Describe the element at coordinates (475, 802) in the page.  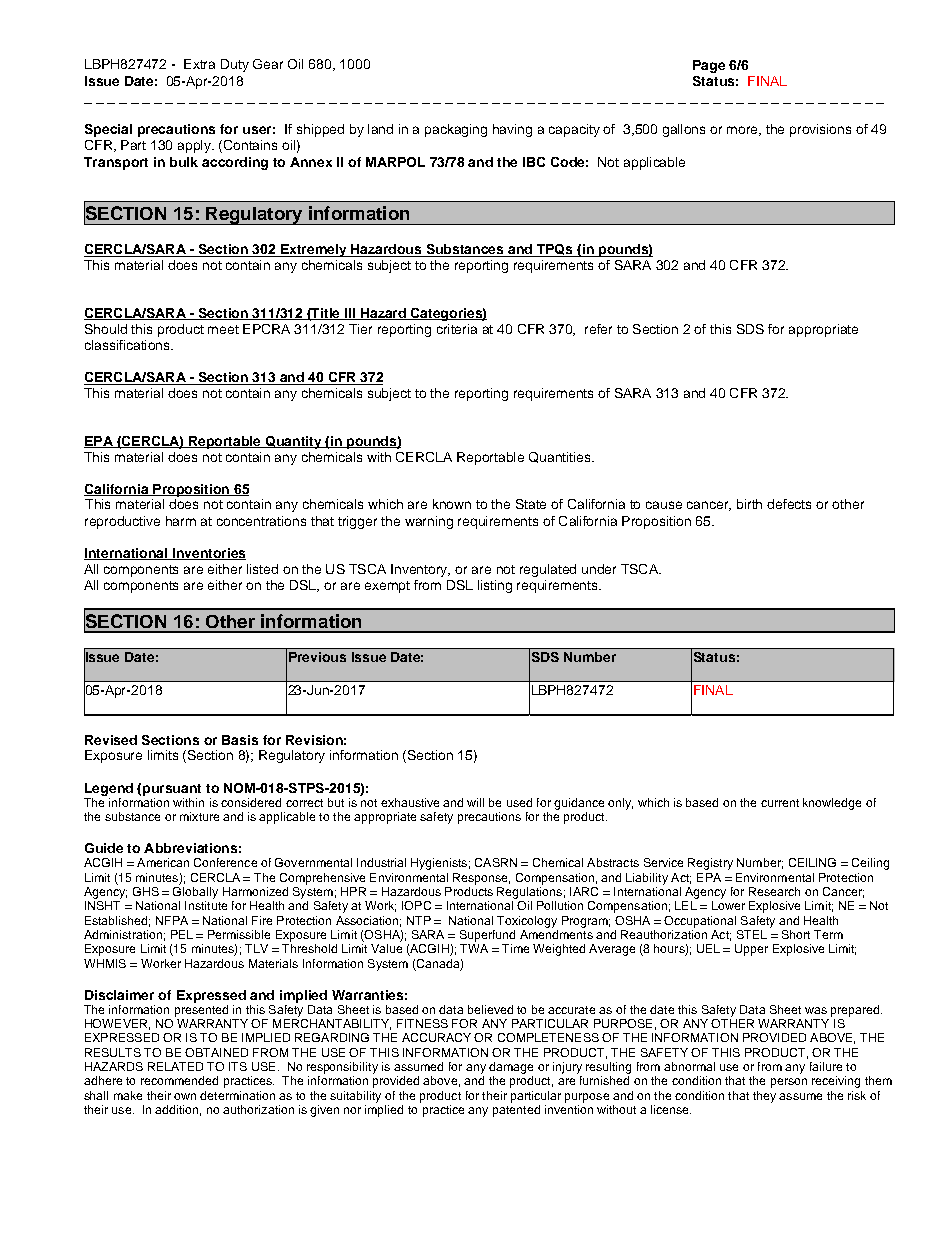
I see `will` at that location.
